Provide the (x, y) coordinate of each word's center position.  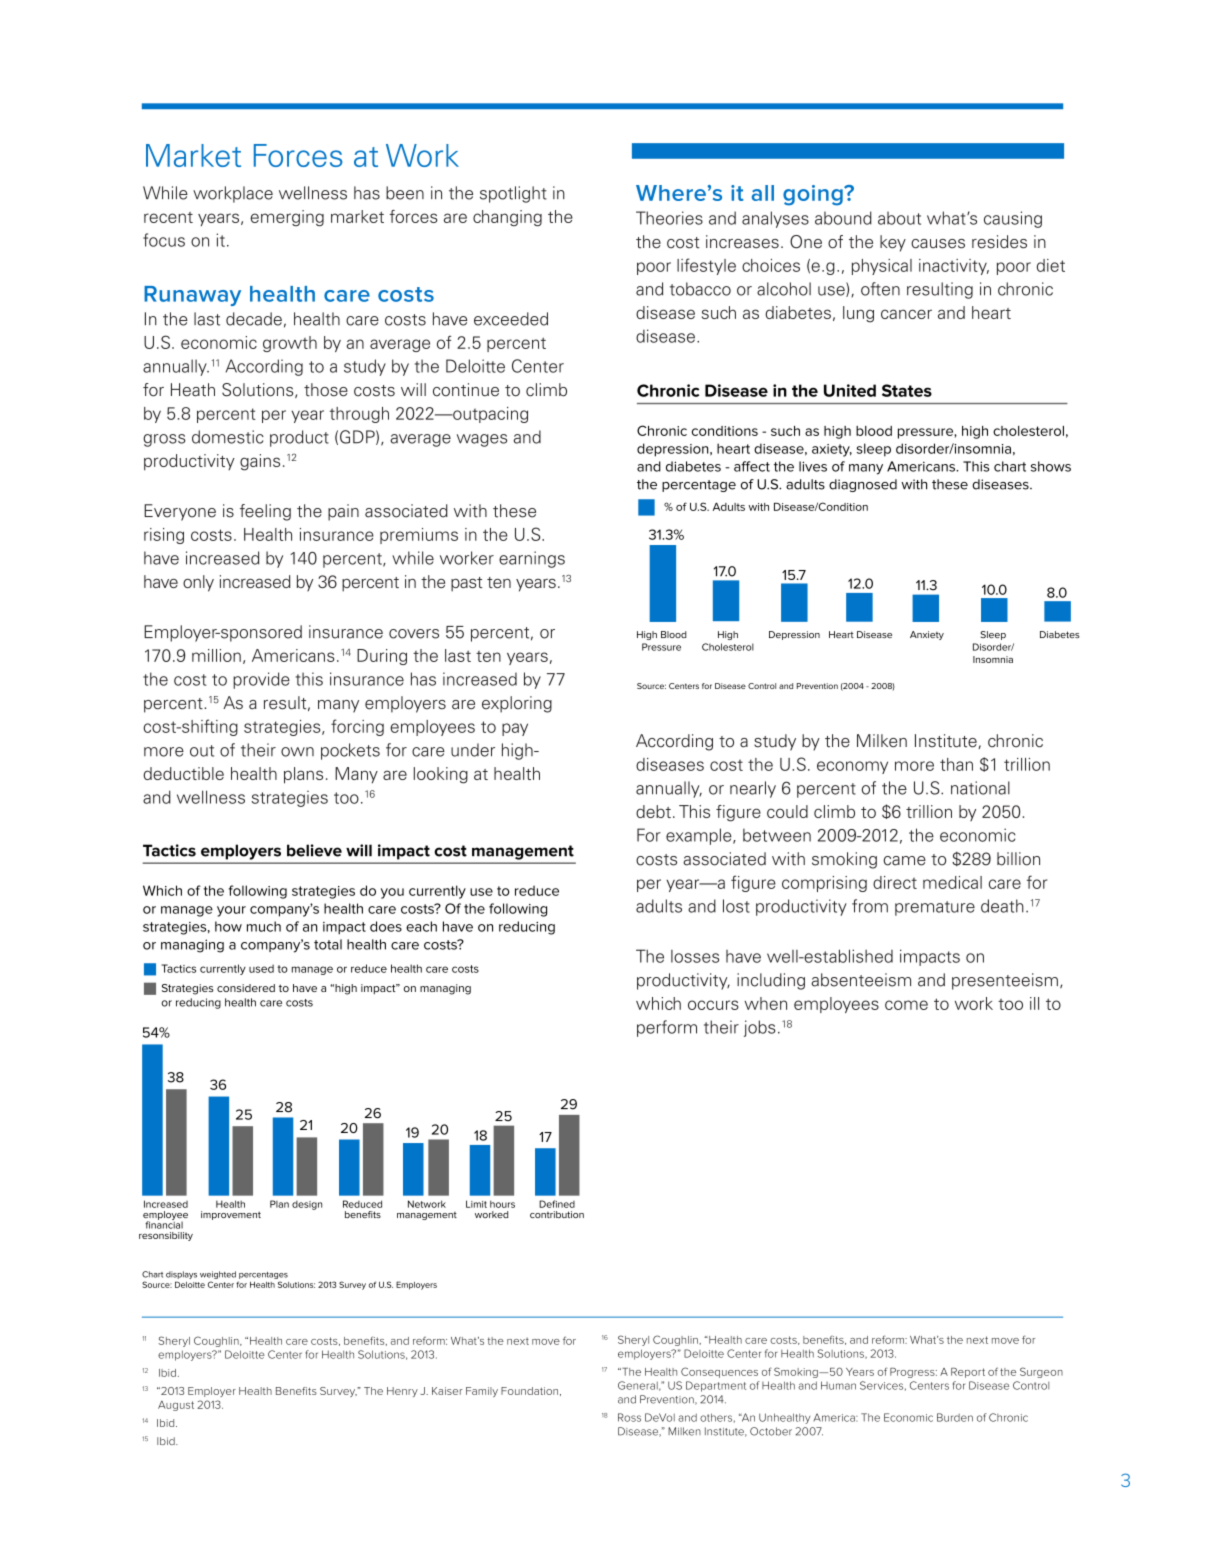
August (176, 1406)
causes (938, 244)
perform (667, 1028)
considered (246, 988)
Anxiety (927, 635)
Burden (955, 1417)
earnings (532, 559)
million (216, 655)
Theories (669, 218)
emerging (287, 218)
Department (716, 1386)
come (906, 1005)
